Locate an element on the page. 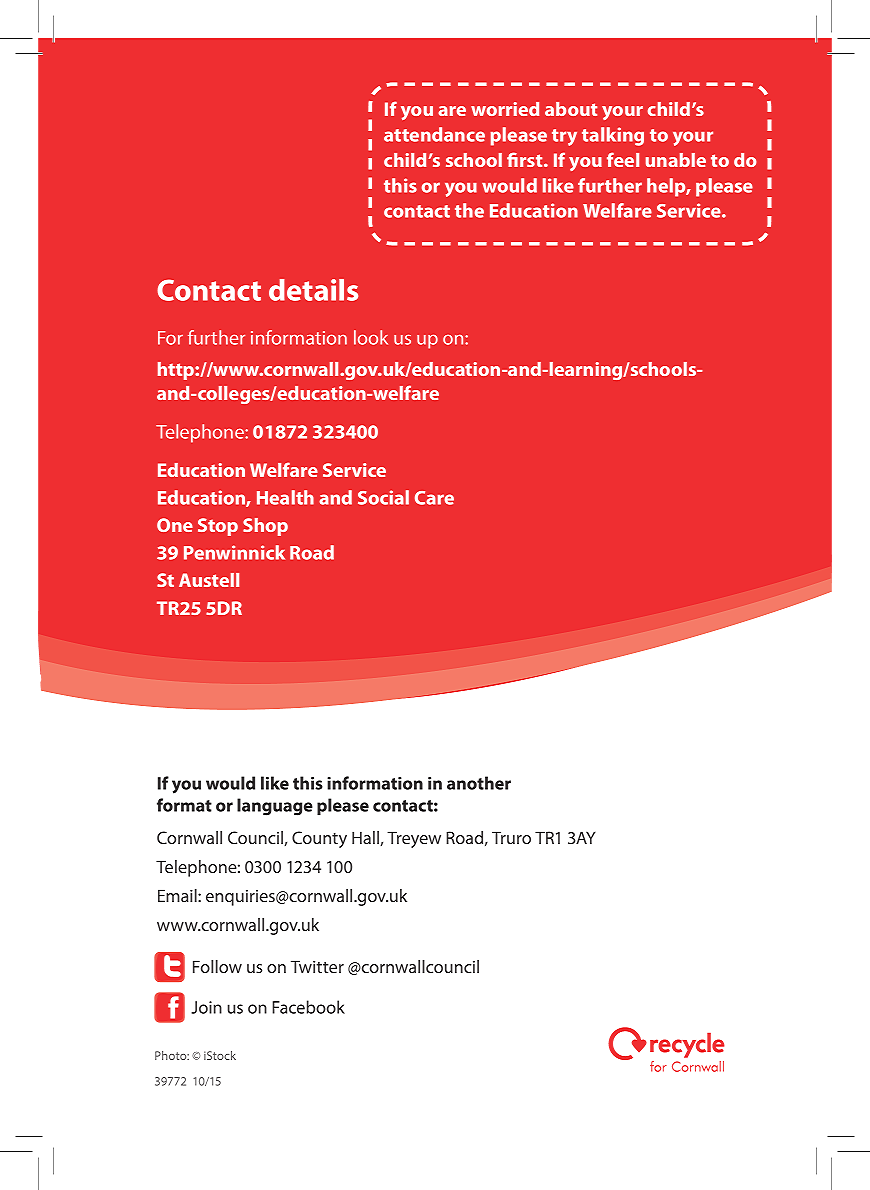 The height and width of the page is (1190, 870). details is located at coordinates (313, 290).
